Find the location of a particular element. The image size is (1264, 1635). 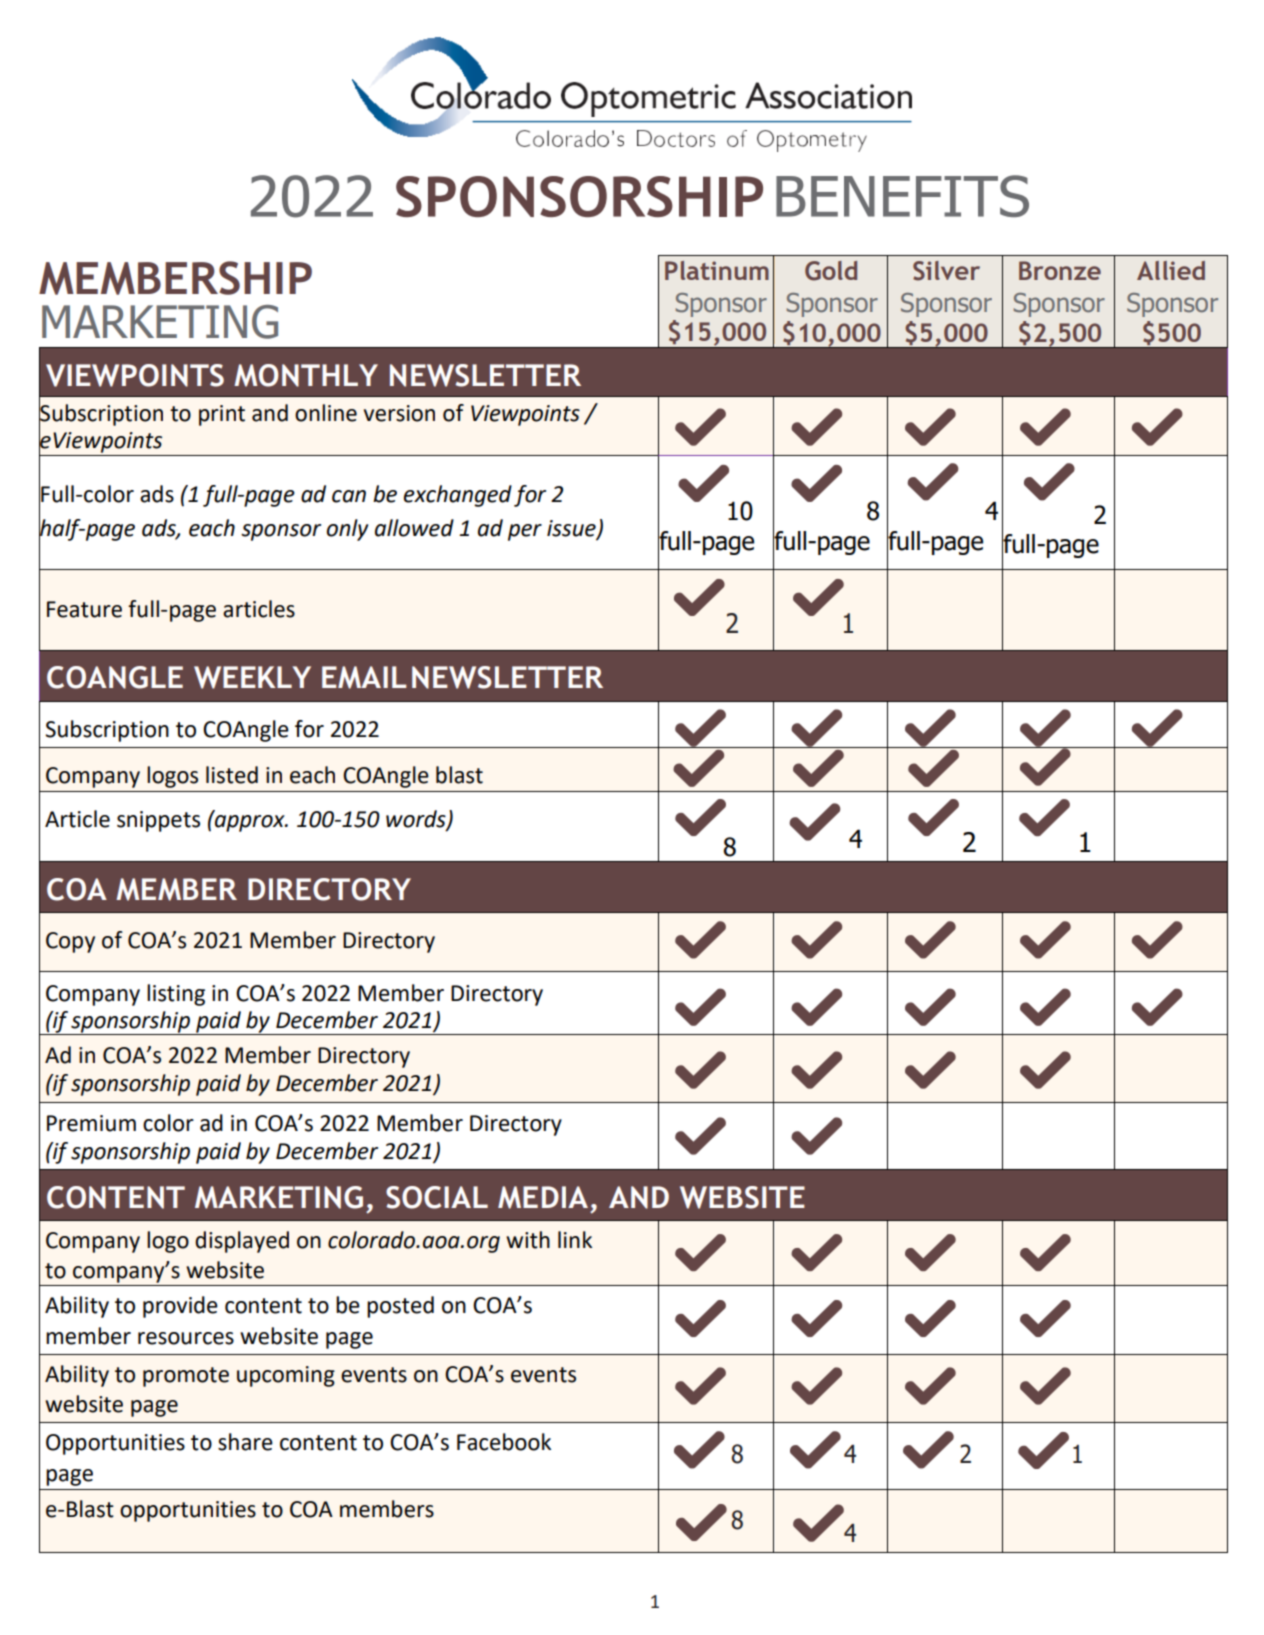

promote is located at coordinates (186, 1377).
